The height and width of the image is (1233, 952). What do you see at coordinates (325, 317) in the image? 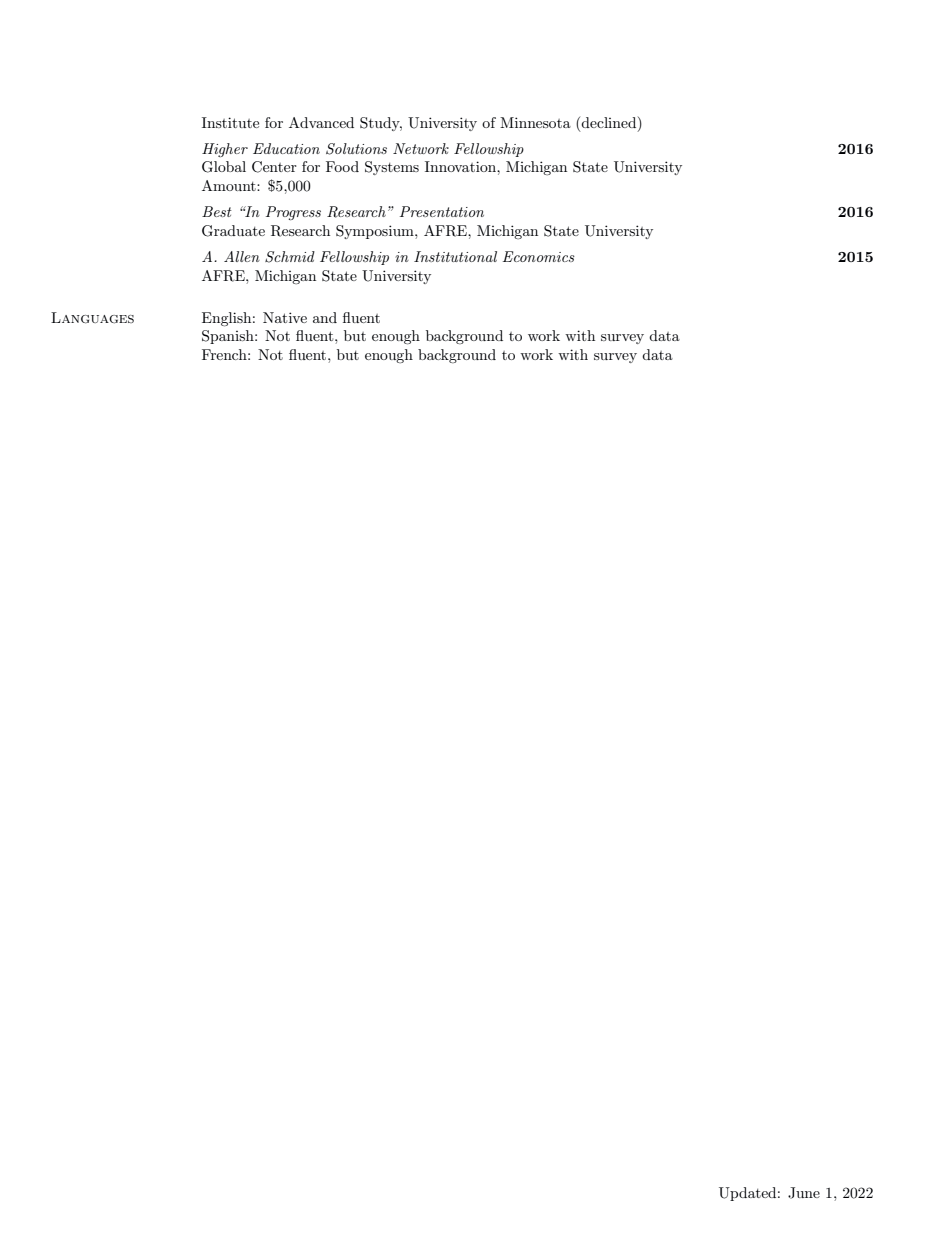
I see `and` at bounding box center [325, 317].
